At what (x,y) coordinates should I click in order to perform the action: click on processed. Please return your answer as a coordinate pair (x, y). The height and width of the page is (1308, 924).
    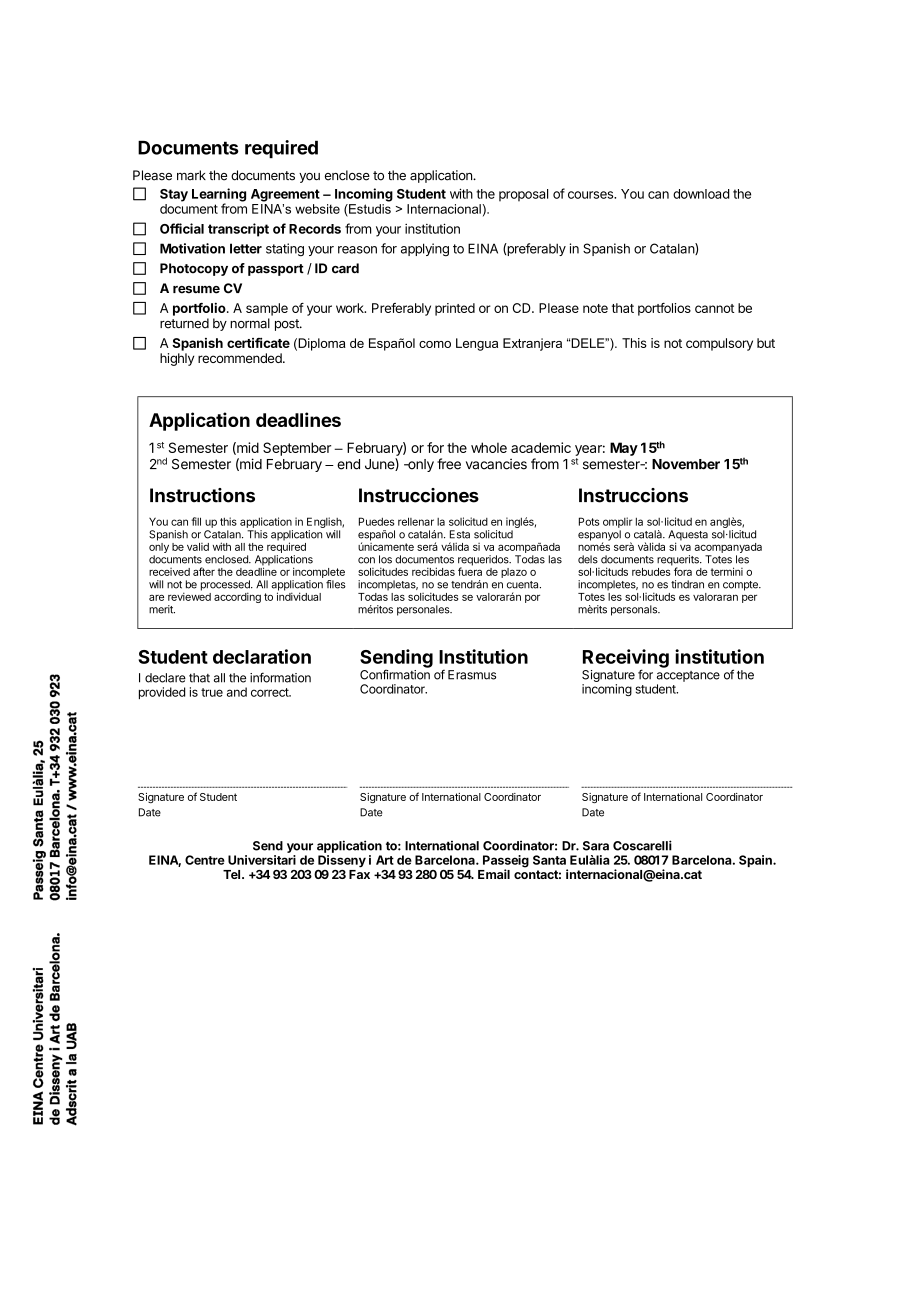
    Looking at the image, I should click on (226, 586).
